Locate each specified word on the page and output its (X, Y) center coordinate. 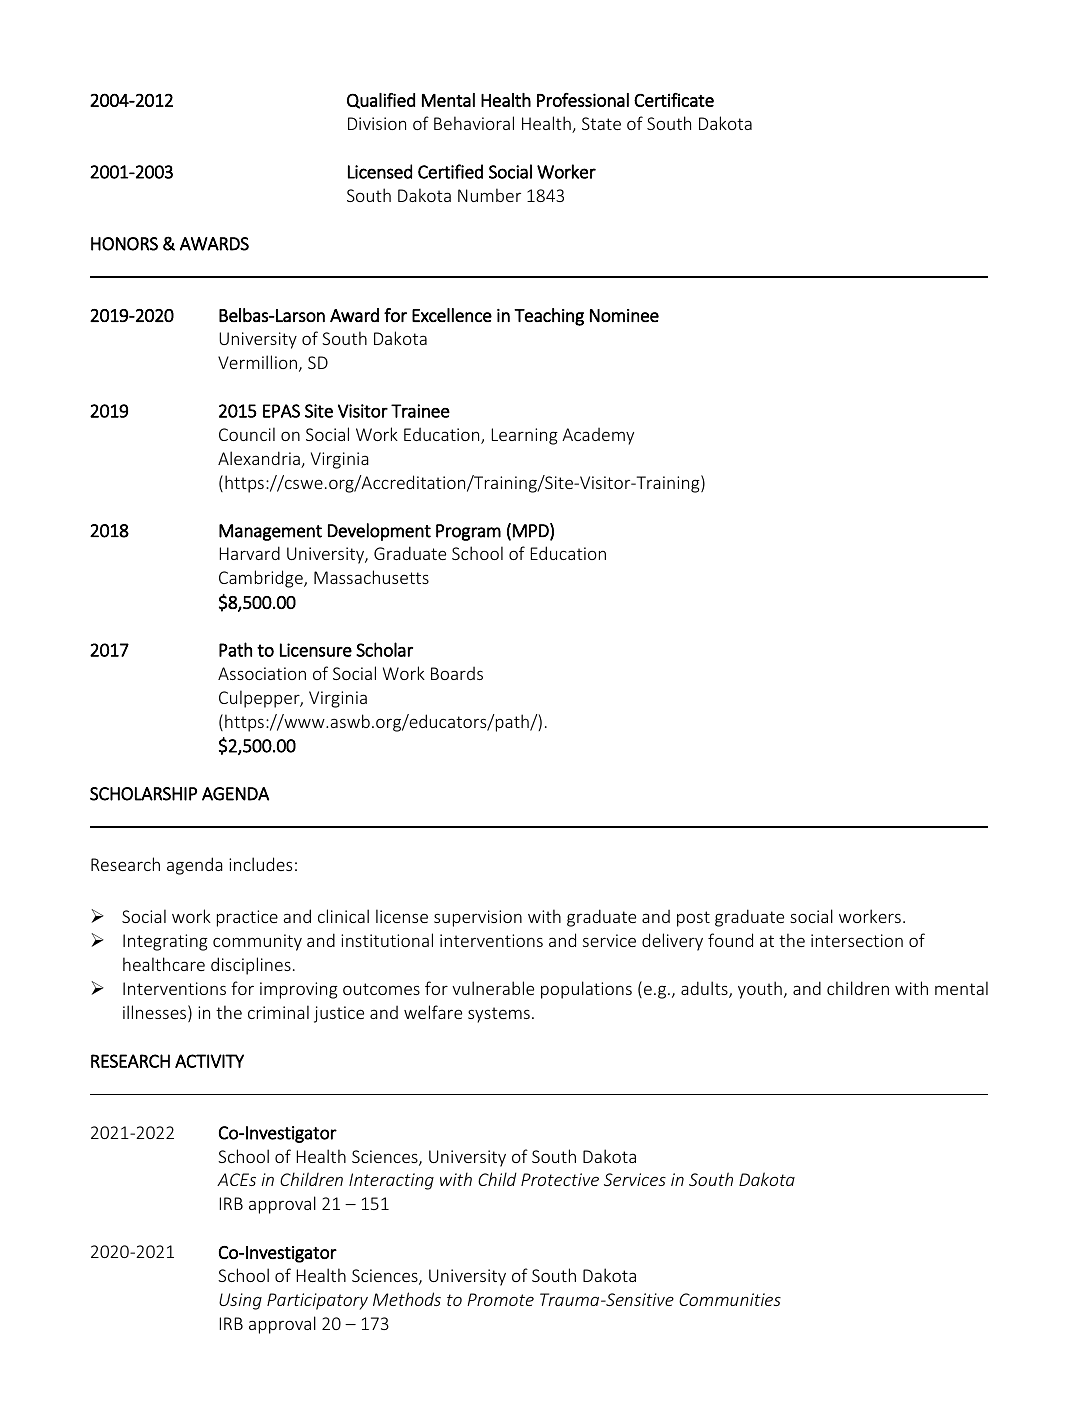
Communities (730, 1299)
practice (247, 918)
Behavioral (474, 123)
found (730, 940)
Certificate (674, 100)
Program (468, 532)
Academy (598, 436)
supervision (478, 918)
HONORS (124, 244)
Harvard (250, 553)
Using (240, 1301)
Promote (500, 1299)
